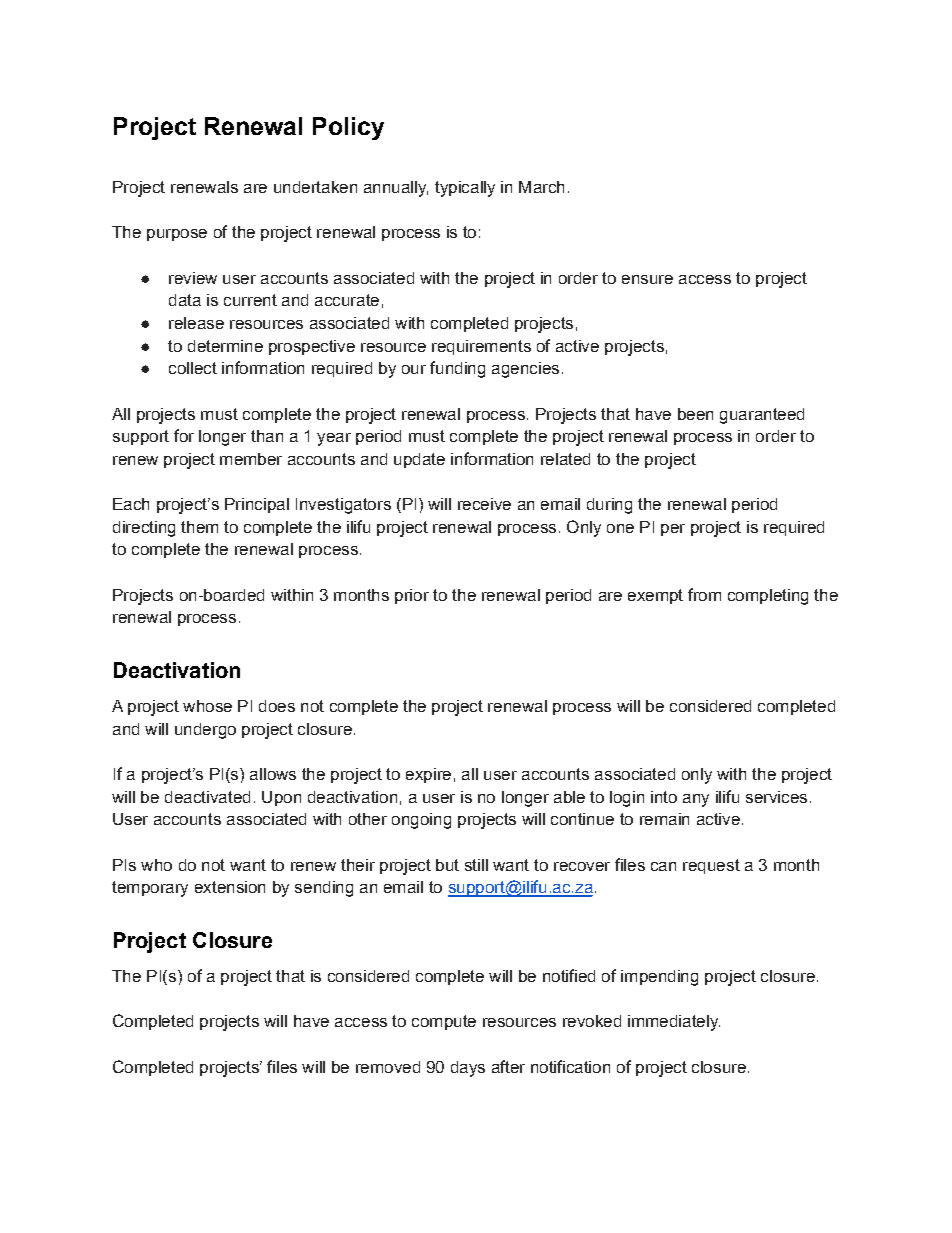 The width and height of the page is (952, 1233). Describe the element at coordinates (674, 1023) in the page. I see `immediately` at that location.
